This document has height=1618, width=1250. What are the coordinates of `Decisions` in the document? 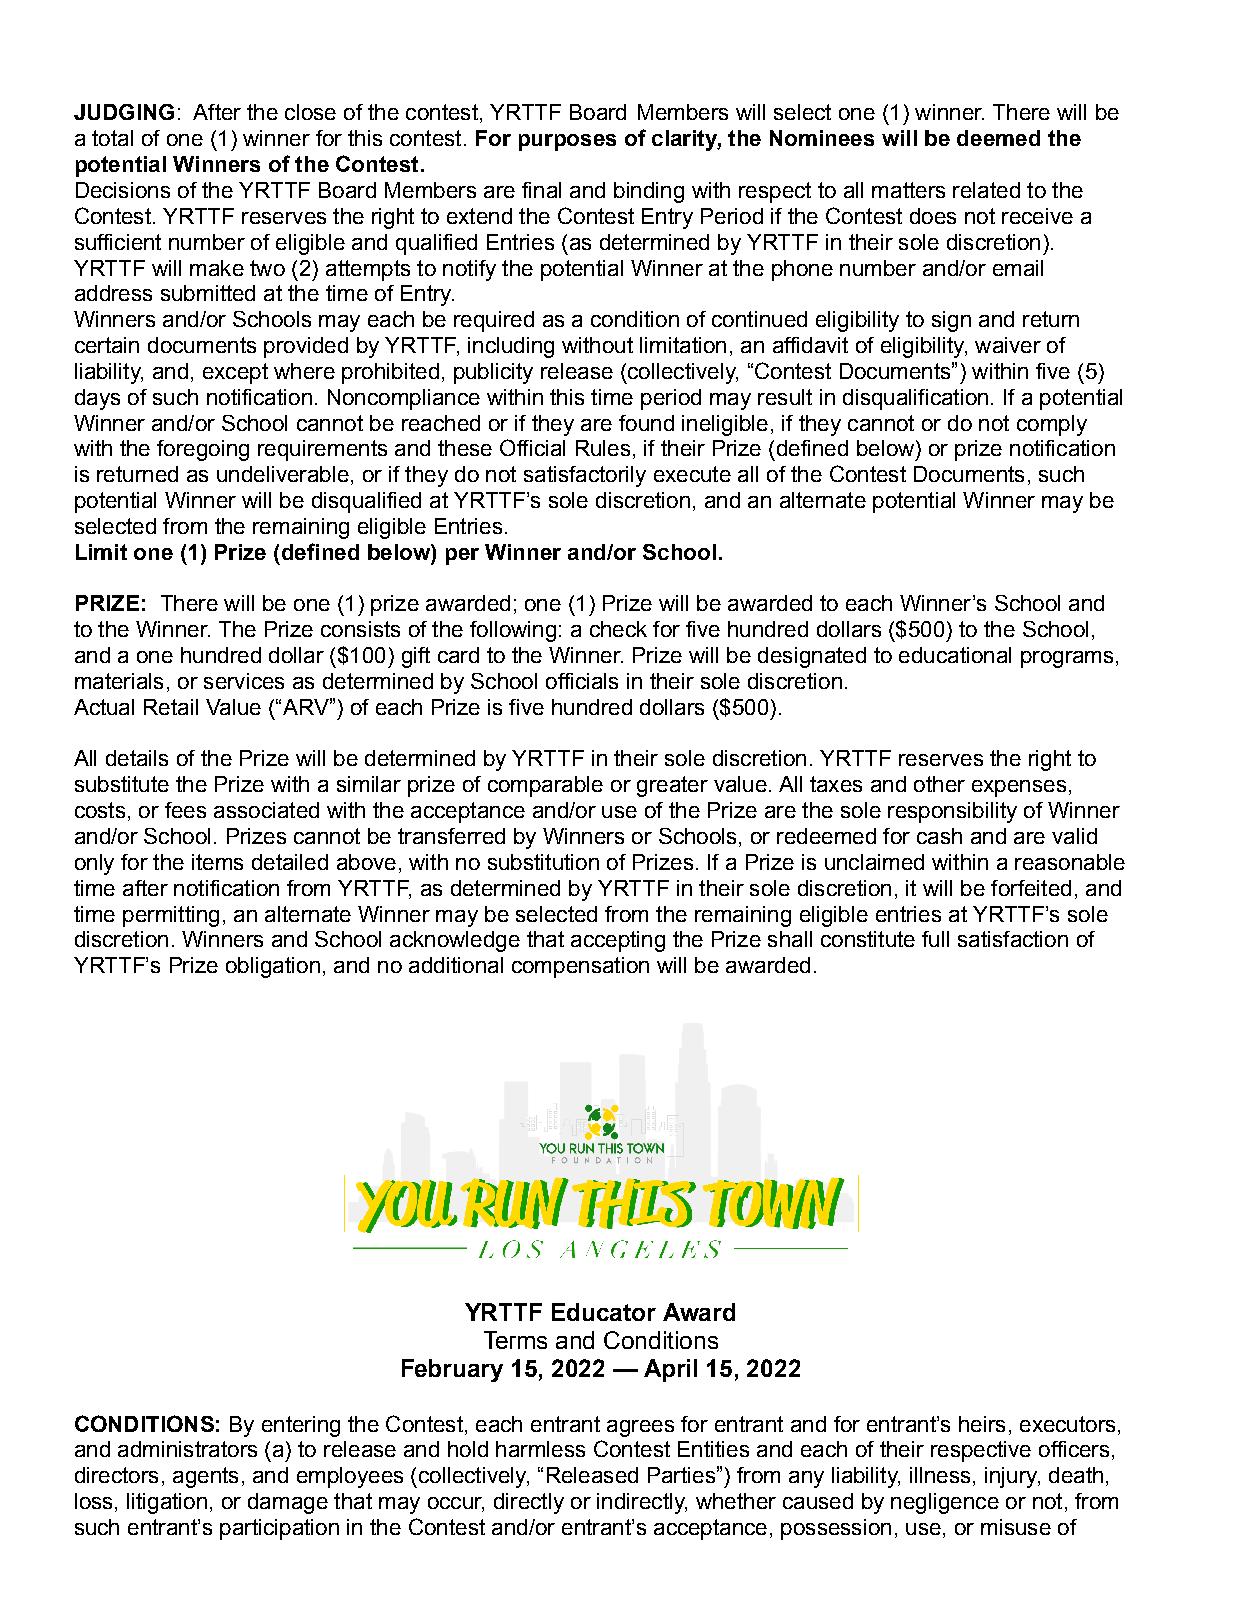 It's located at (123, 190).
